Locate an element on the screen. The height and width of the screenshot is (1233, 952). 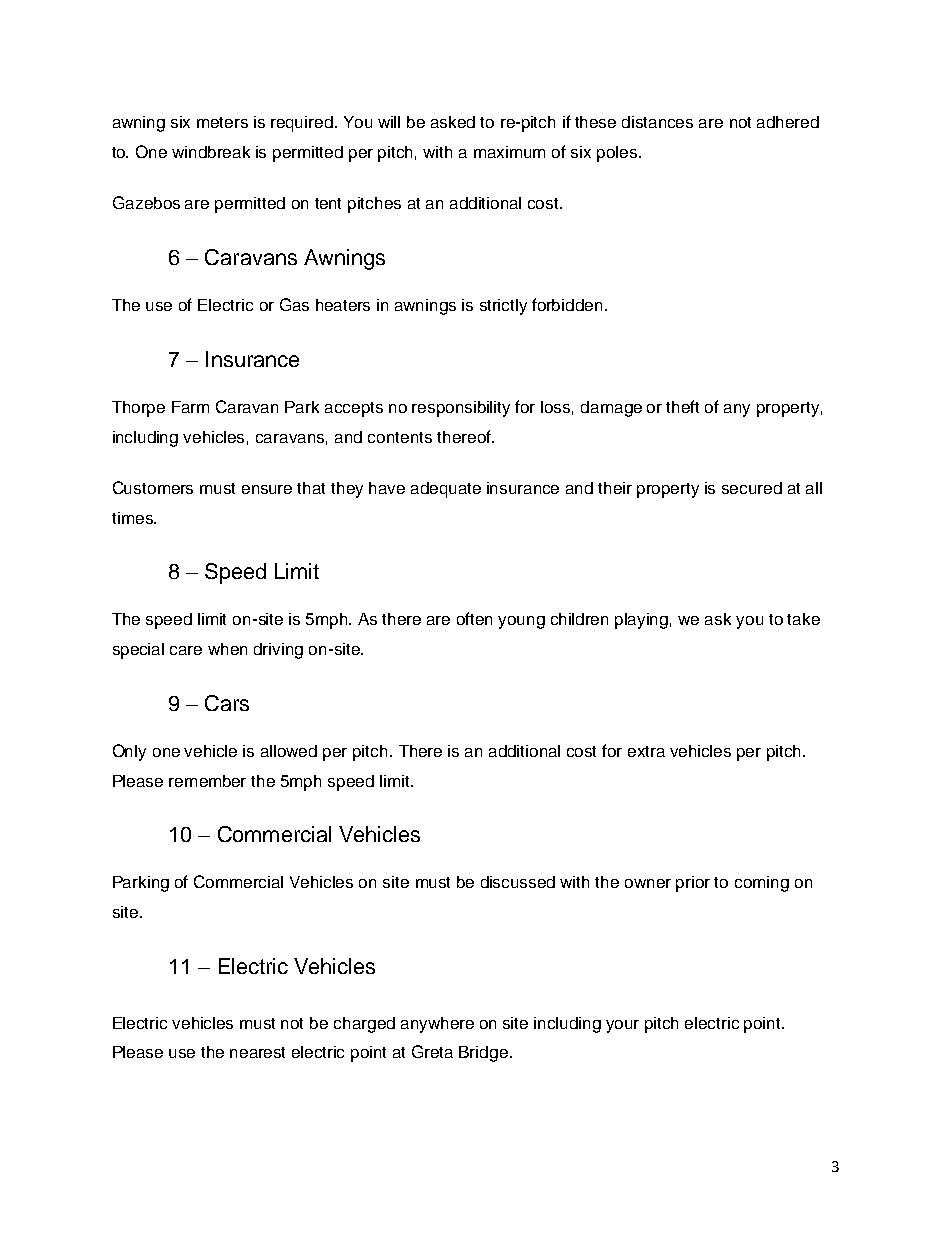
responsibility is located at coordinates (461, 409).
